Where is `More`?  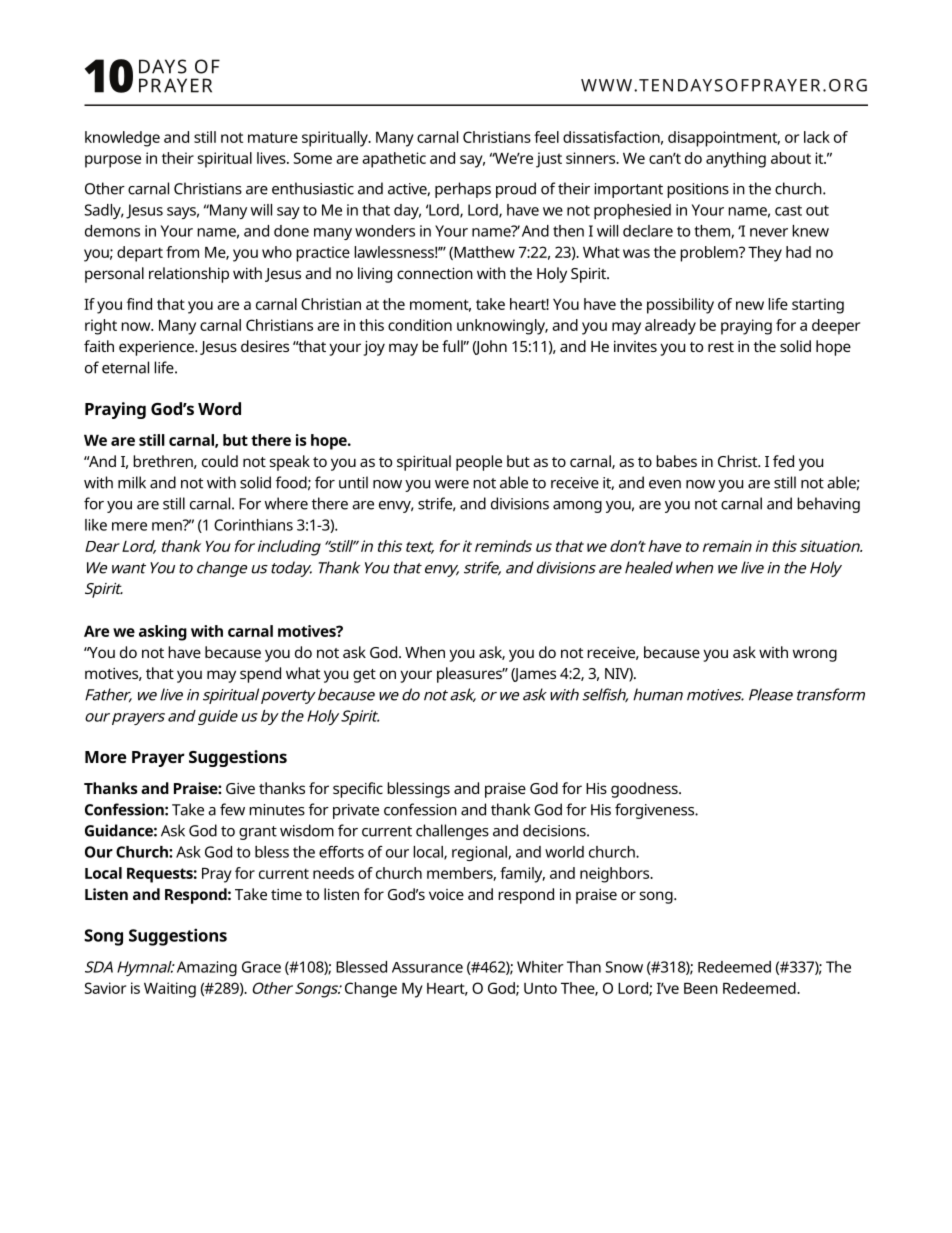 More is located at coordinates (106, 757).
